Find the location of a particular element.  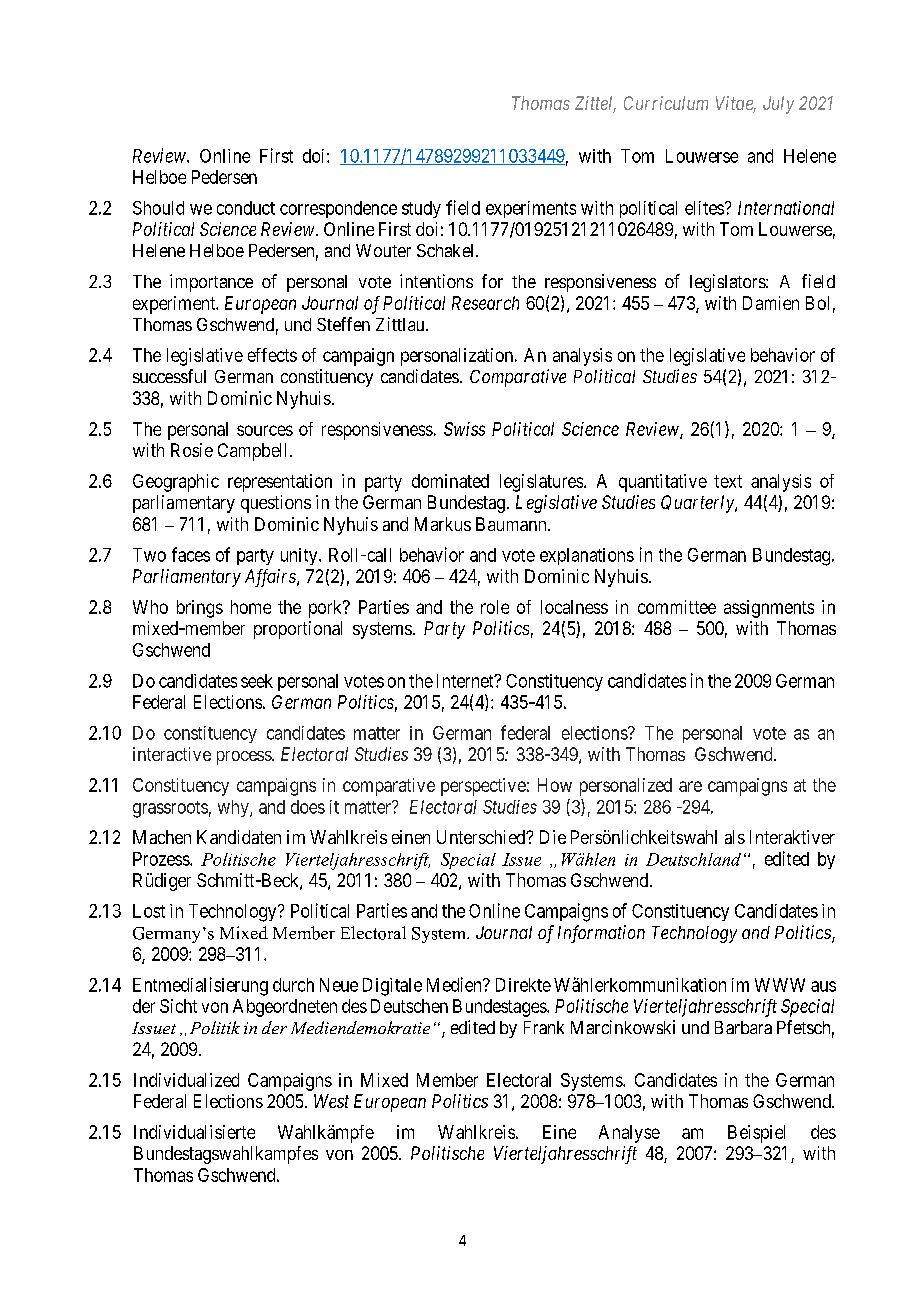

conduct is located at coordinates (246, 208).
